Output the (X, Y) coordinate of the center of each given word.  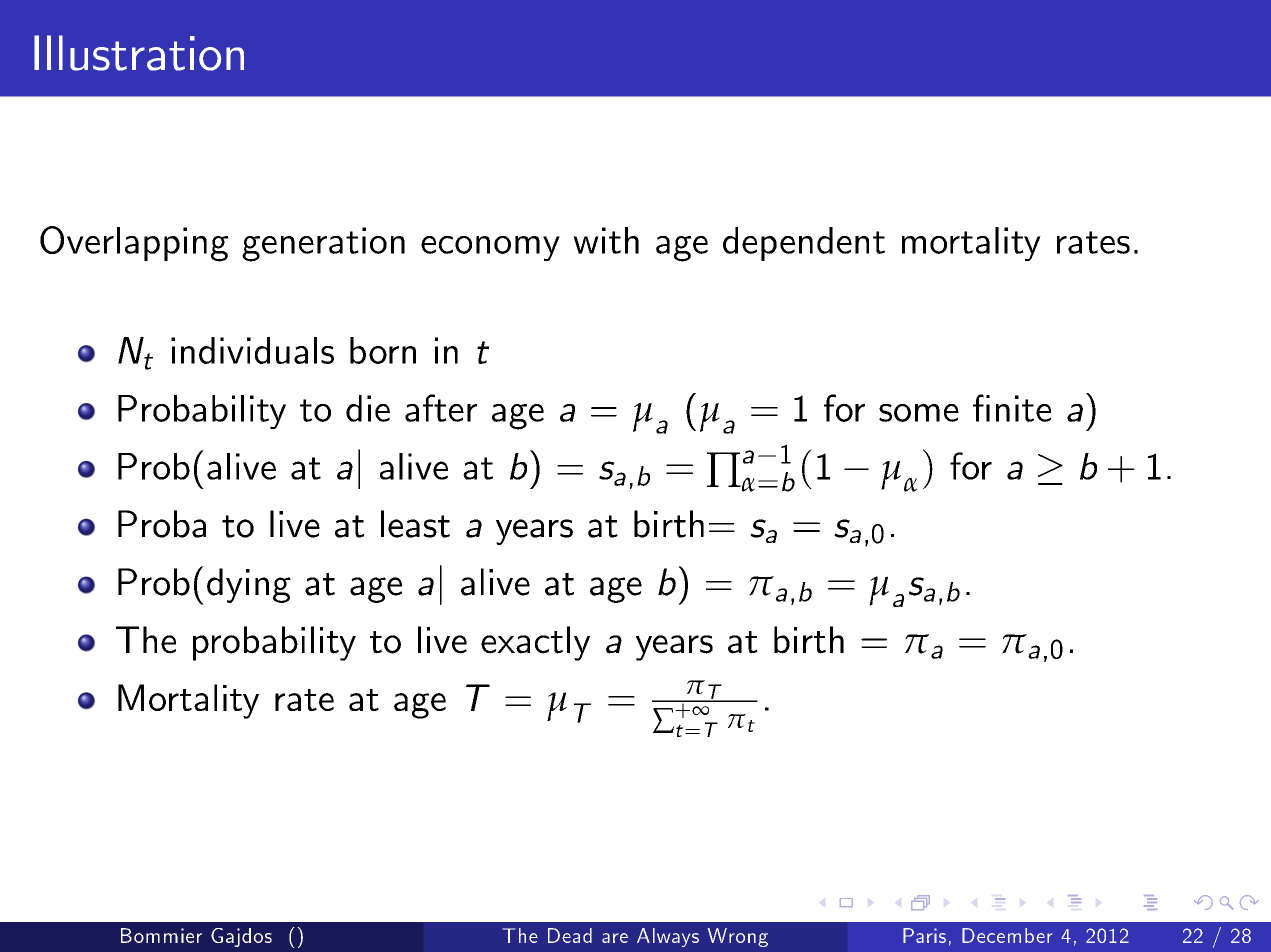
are (615, 938)
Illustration (139, 53)
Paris (924, 935)
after (441, 408)
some (919, 413)
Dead (570, 935)
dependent (804, 244)
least (415, 524)
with (606, 240)
